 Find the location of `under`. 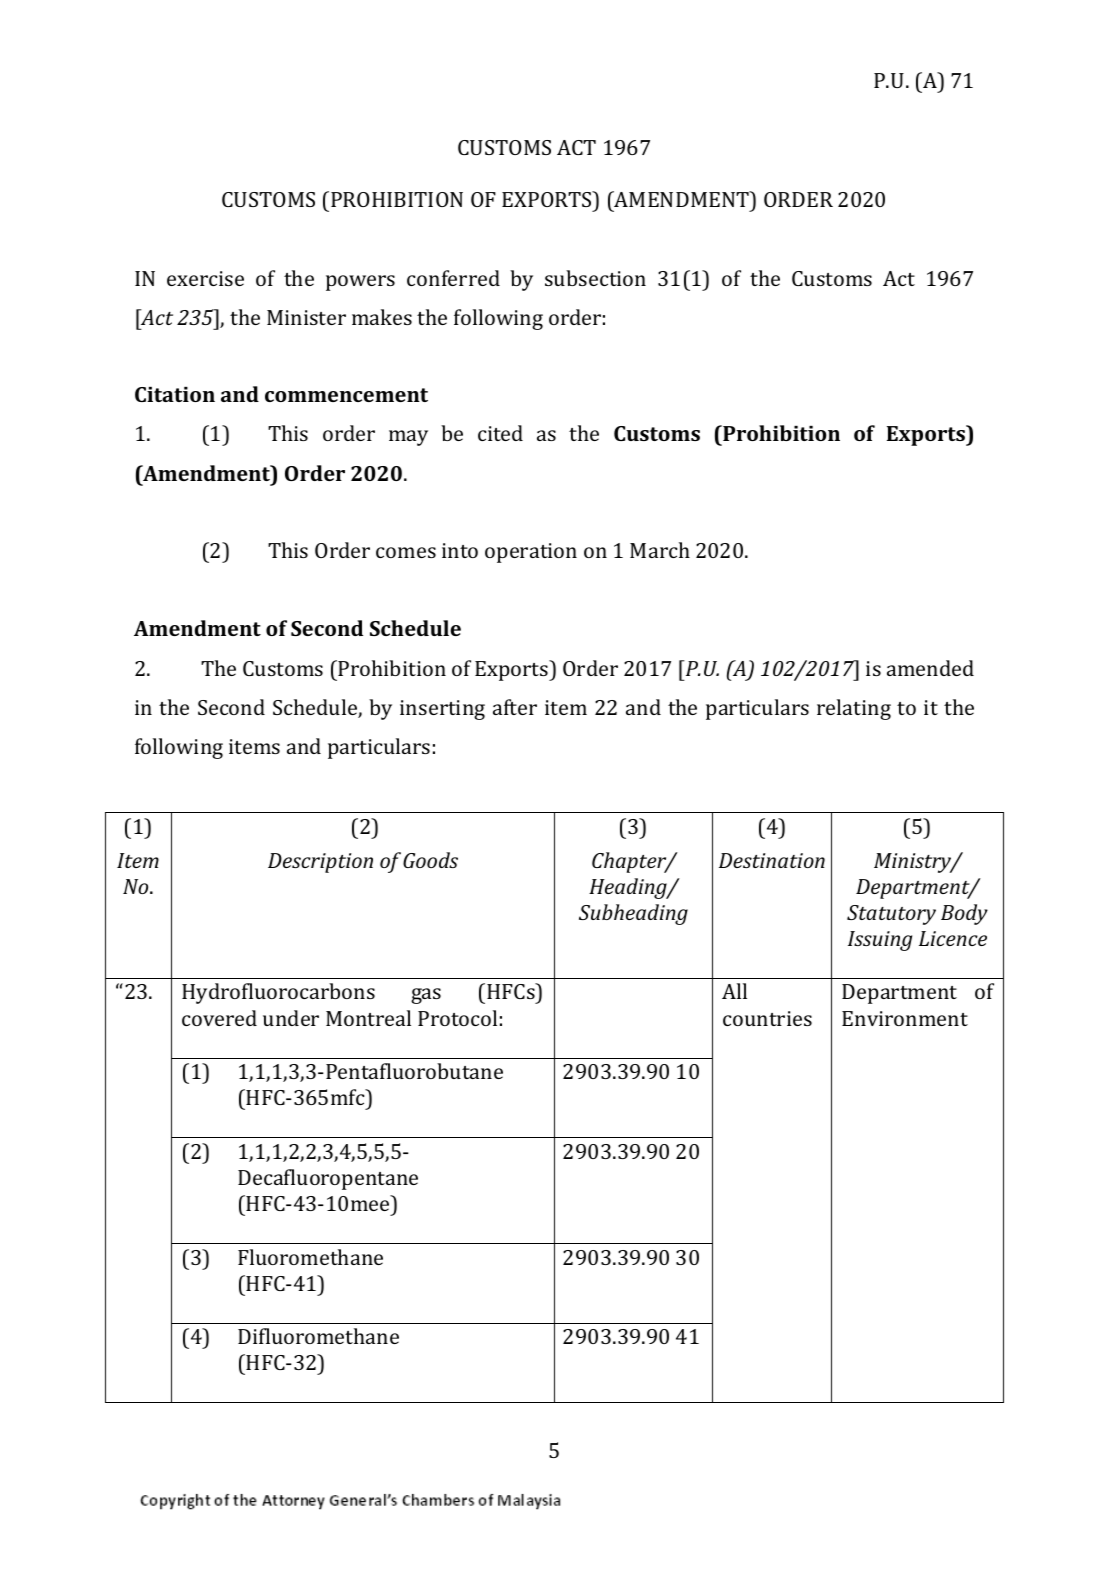

under is located at coordinates (291, 1018).
